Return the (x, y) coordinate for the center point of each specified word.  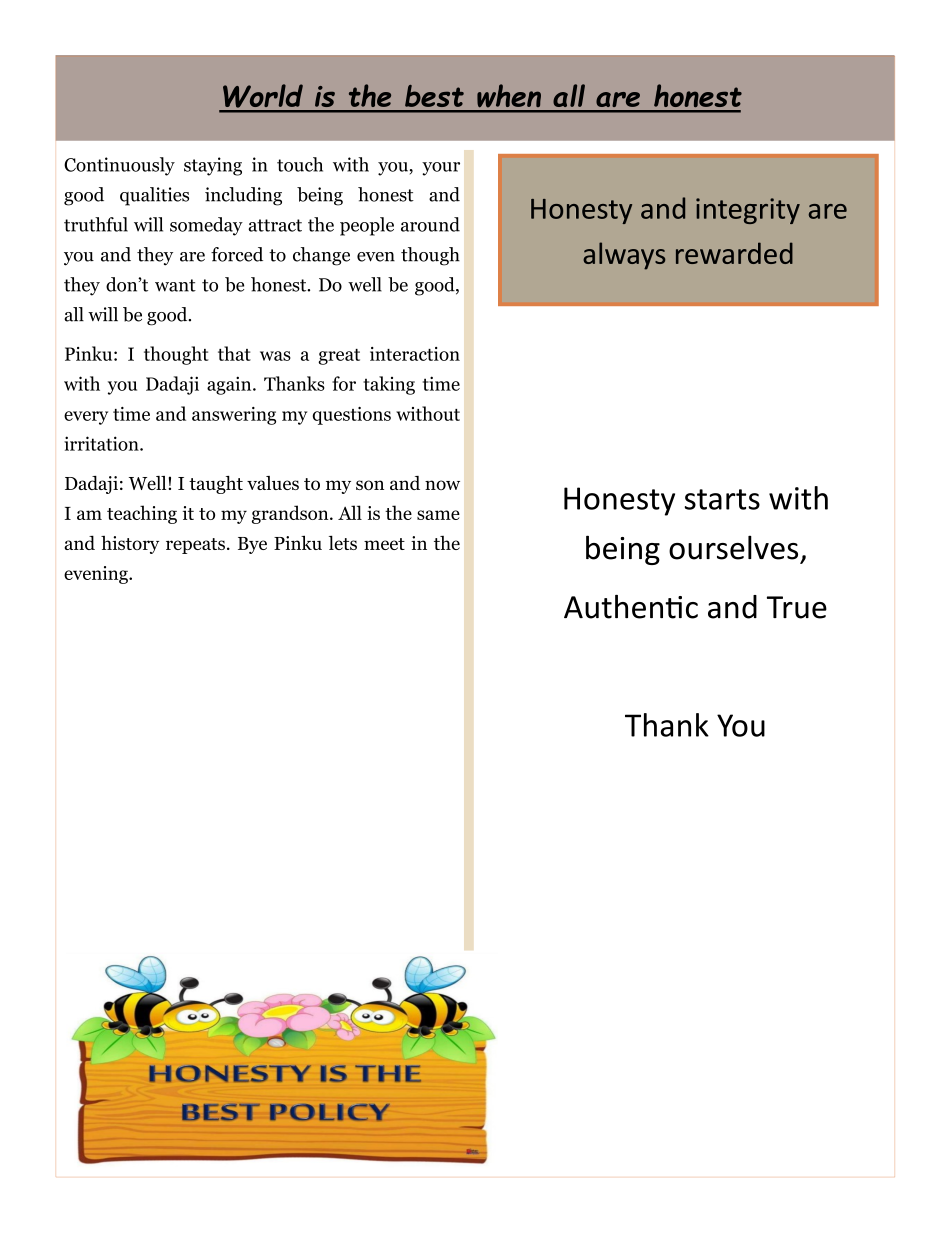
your (441, 169)
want (175, 285)
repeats (195, 546)
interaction (415, 354)
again (230, 385)
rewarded (734, 253)
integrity (748, 211)
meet (384, 544)
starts (722, 499)
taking (389, 385)
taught (216, 485)
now (442, 485)
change (321, 256)
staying (213, 166)
